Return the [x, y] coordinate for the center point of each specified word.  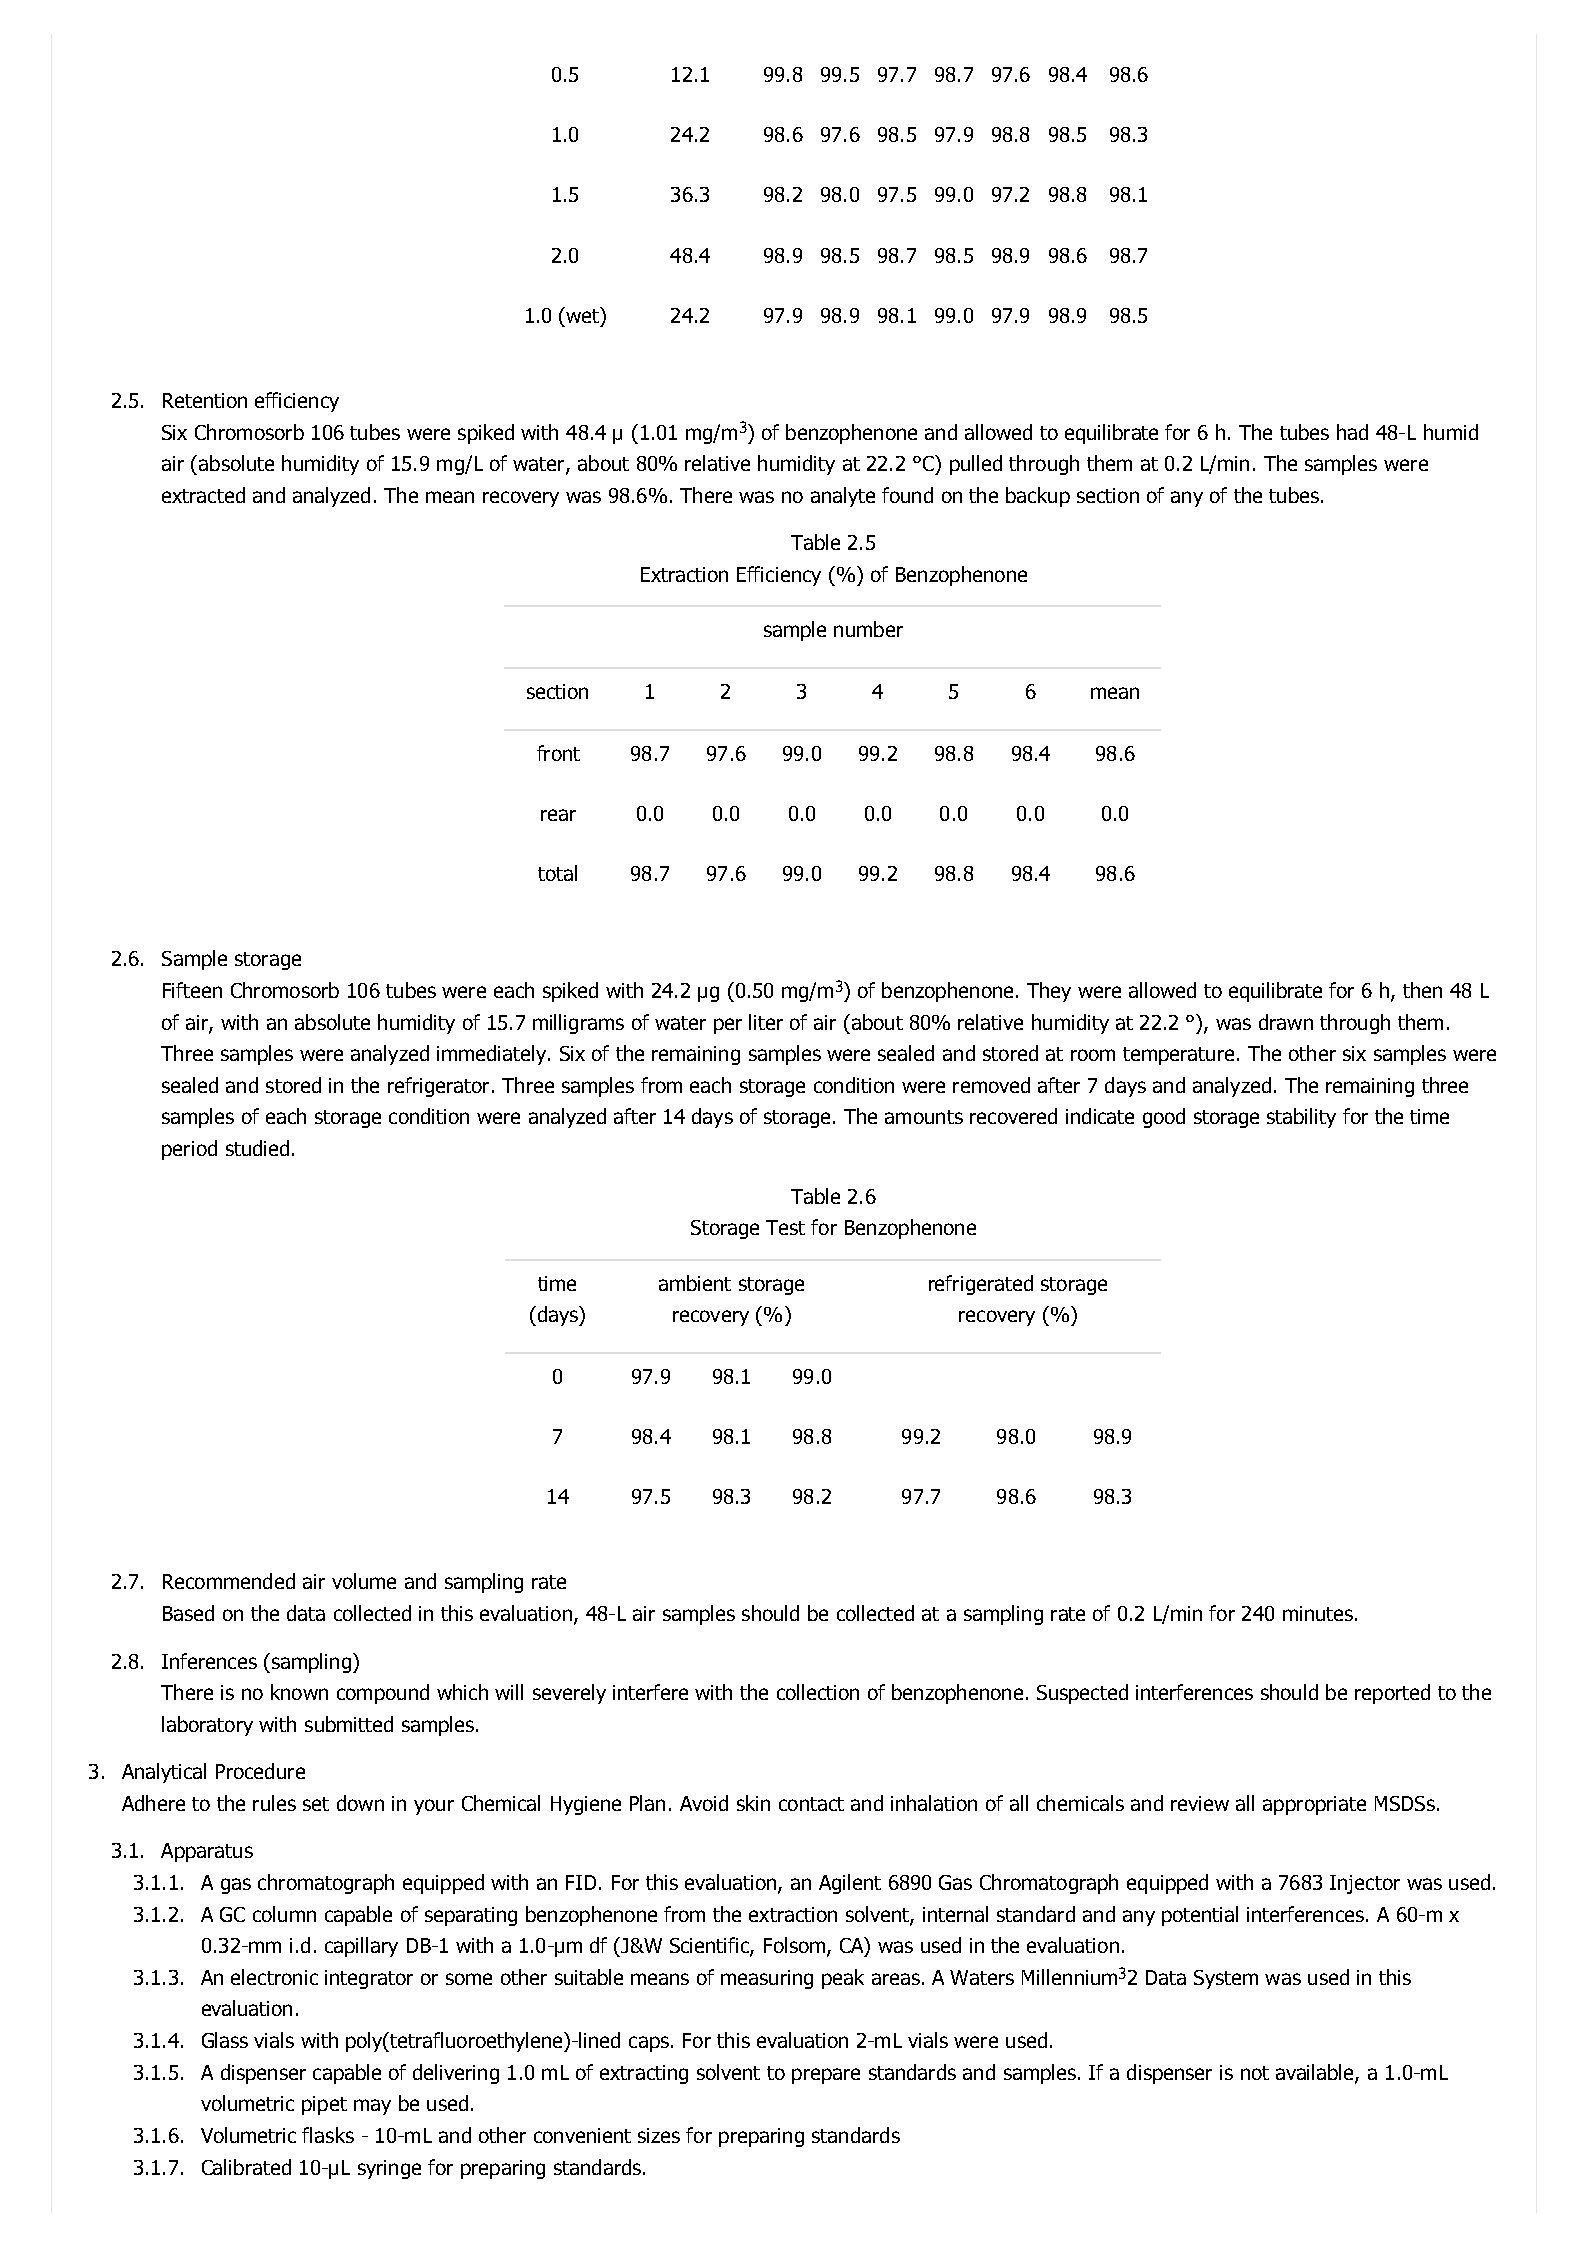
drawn [1286, 1022]
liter [766, 1022]
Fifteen [192, 990]
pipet [324, 2105]
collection [818, 1692]
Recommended [229, 1581]
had [1352, 432]
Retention [205, 400]
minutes [1318, 1613]
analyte [843, 497]
